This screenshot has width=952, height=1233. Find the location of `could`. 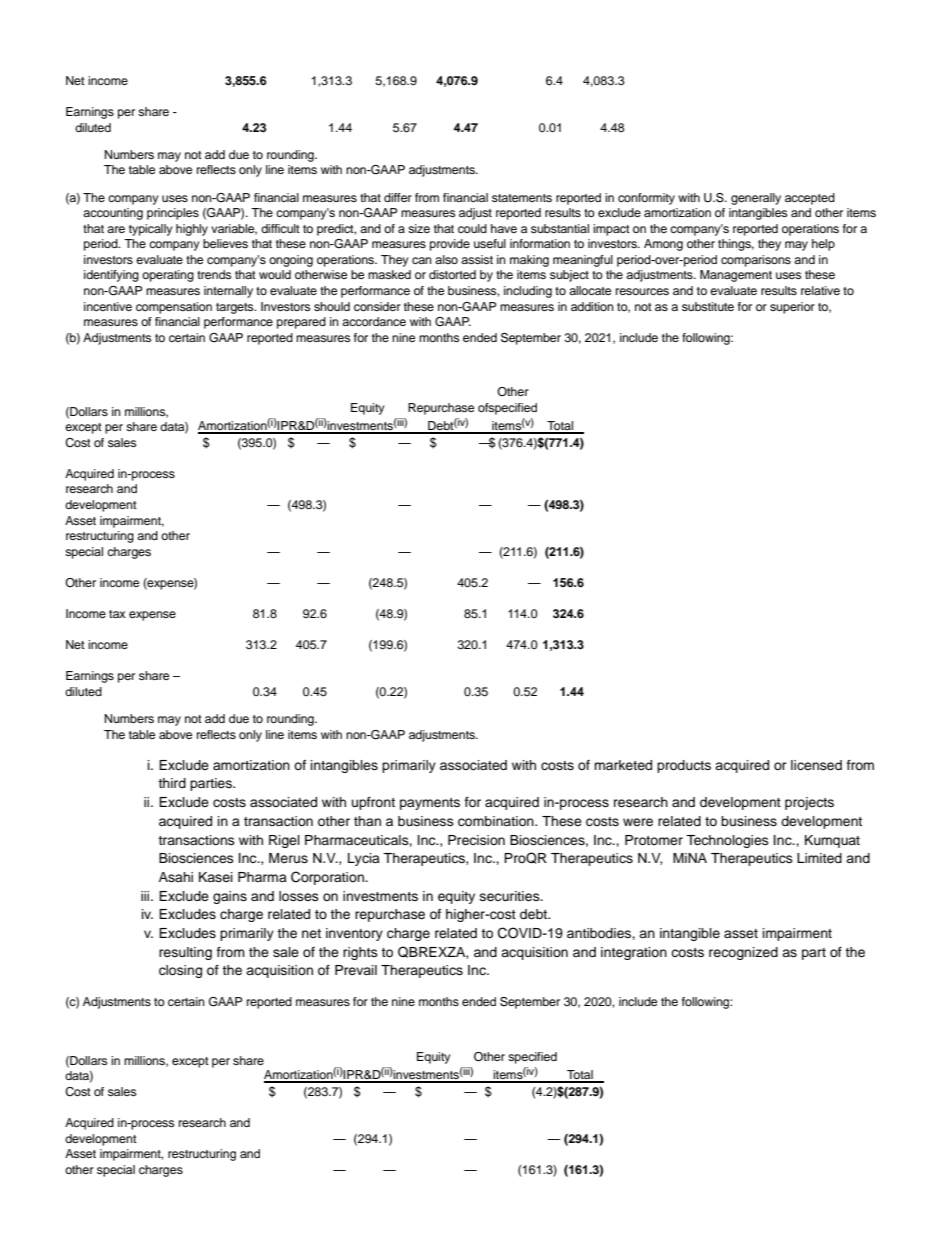

could is located at coordinates (472, 228).
